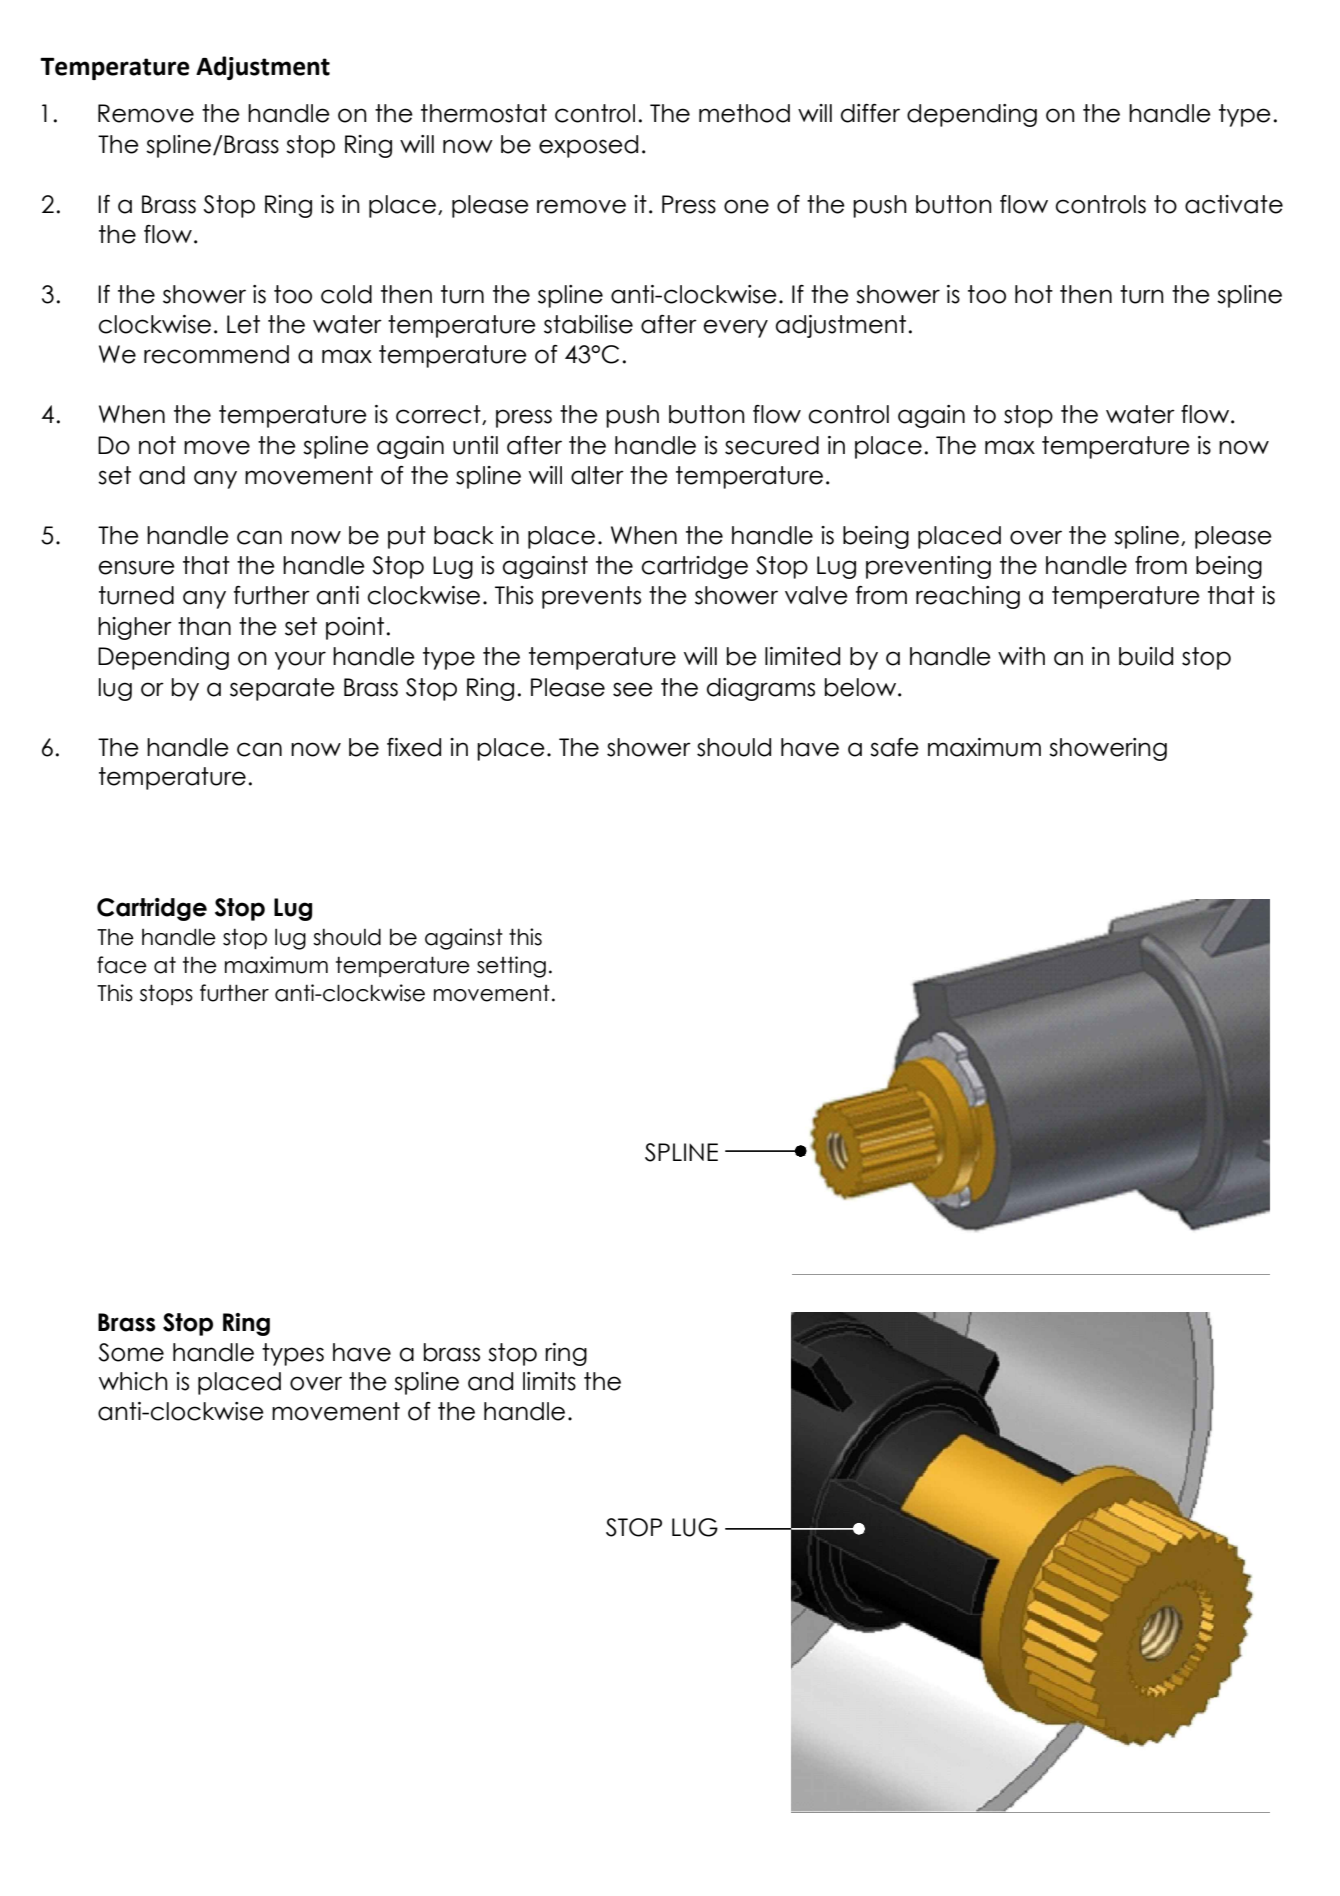 This image has height=1896, width=1340. Describe the element at coordinates (968, 597) in the image. I see `reaching` at that location.
